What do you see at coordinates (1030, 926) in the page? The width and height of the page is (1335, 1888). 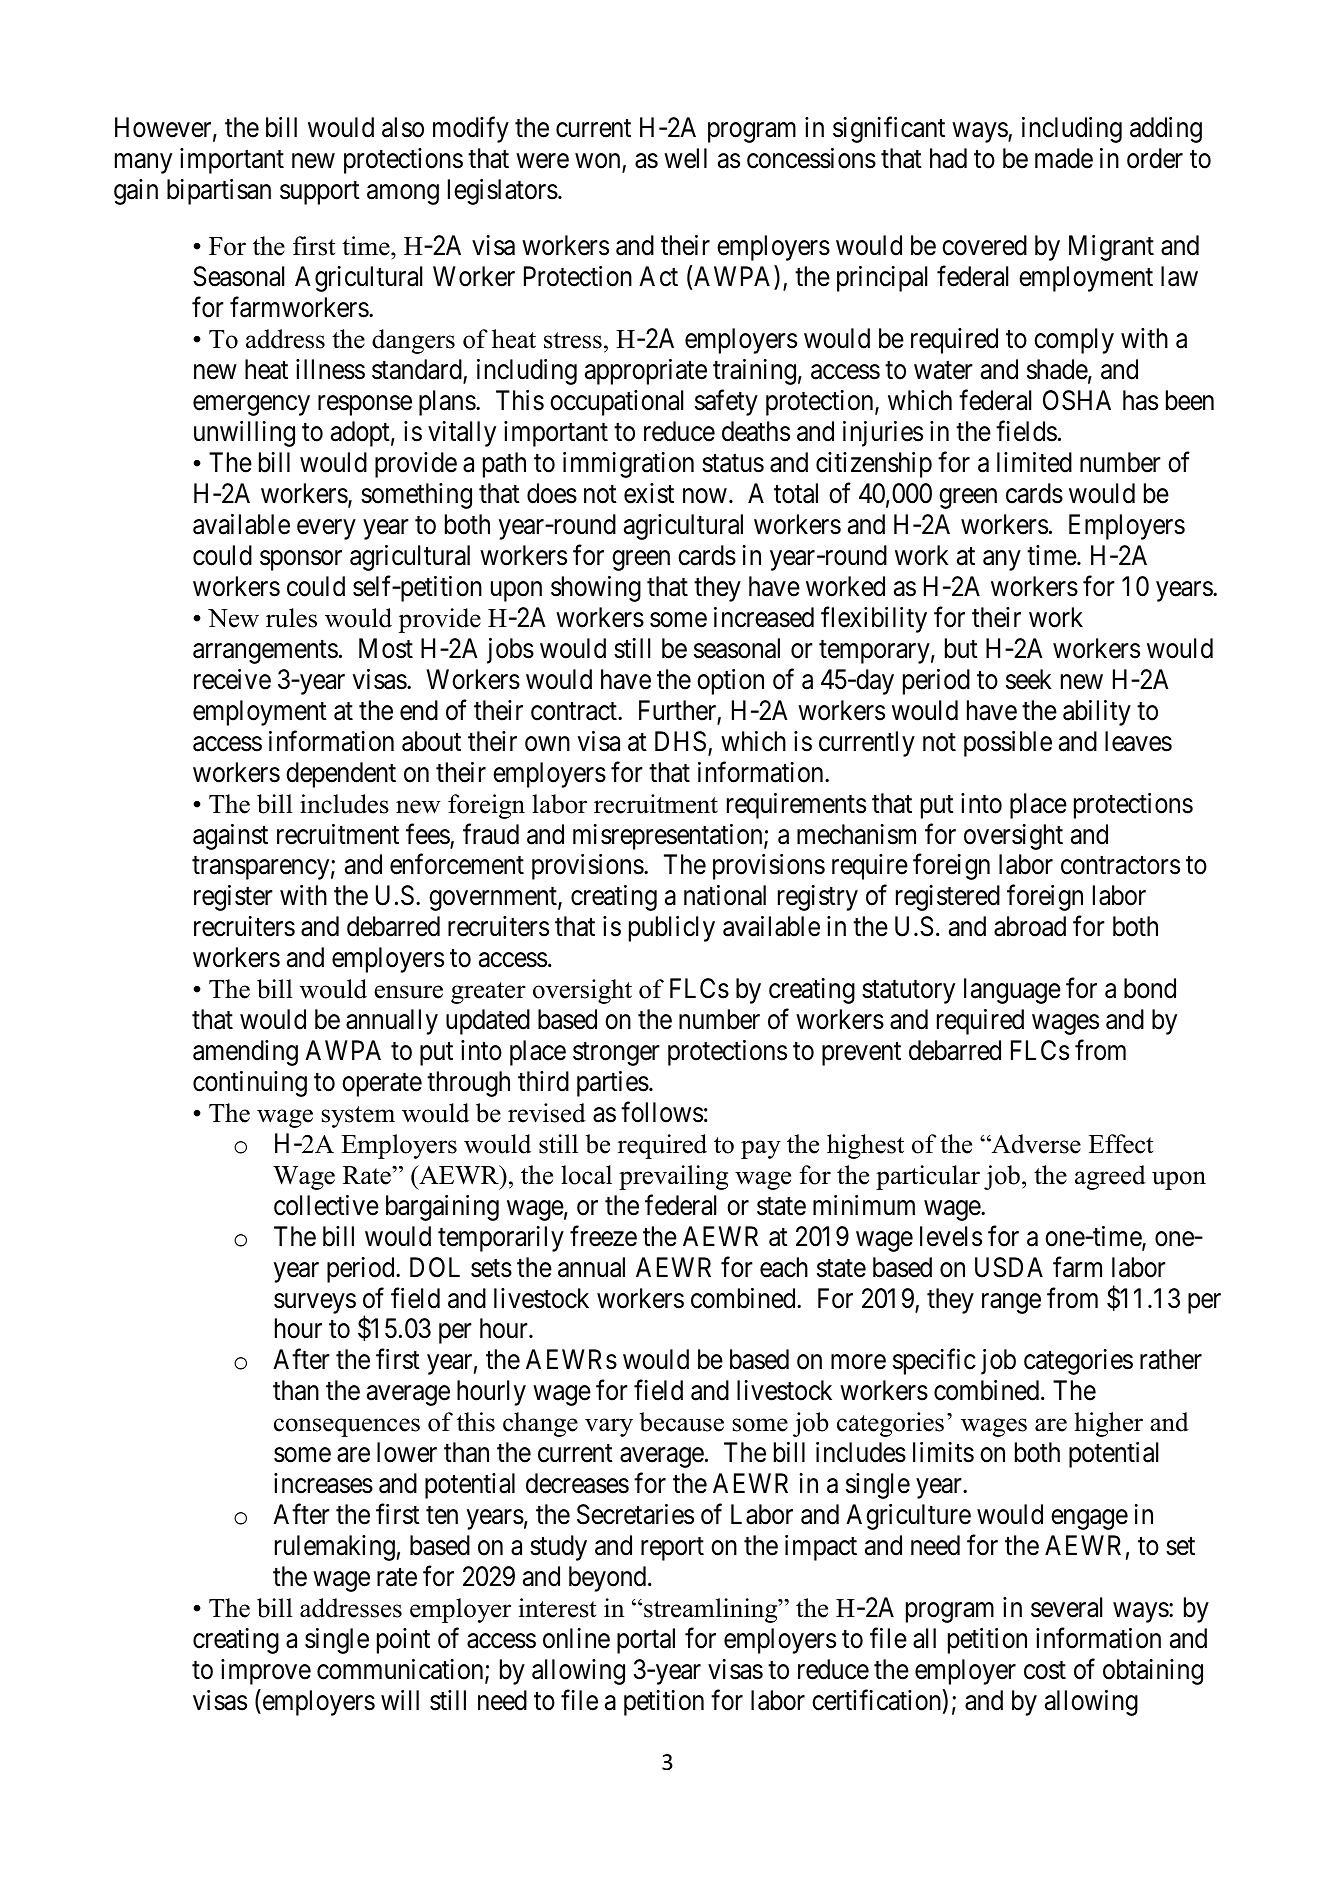 I see `abroad` at bounding box center [1030, 926].
